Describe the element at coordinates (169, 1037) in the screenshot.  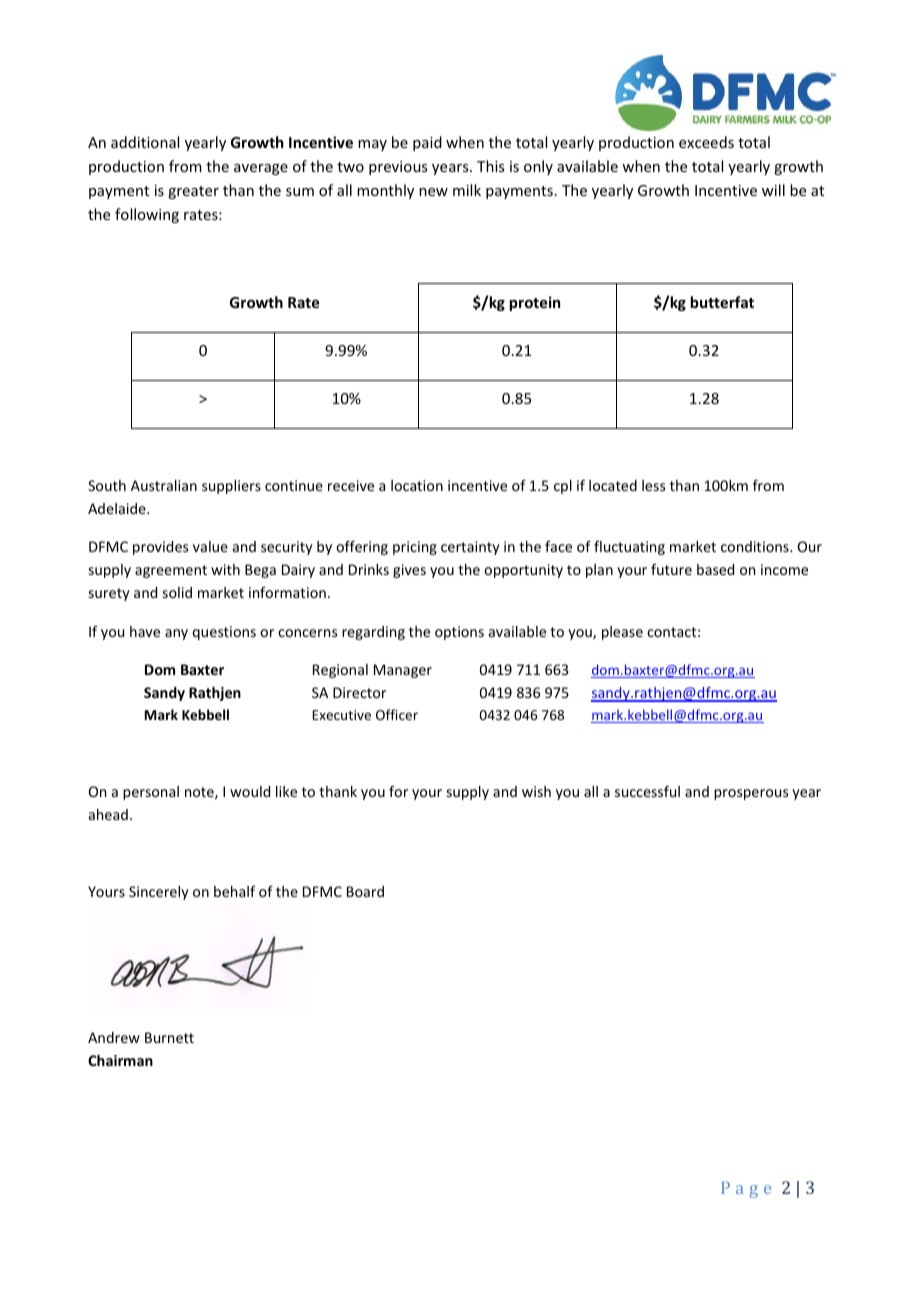
I see `Burnett` at that location.
